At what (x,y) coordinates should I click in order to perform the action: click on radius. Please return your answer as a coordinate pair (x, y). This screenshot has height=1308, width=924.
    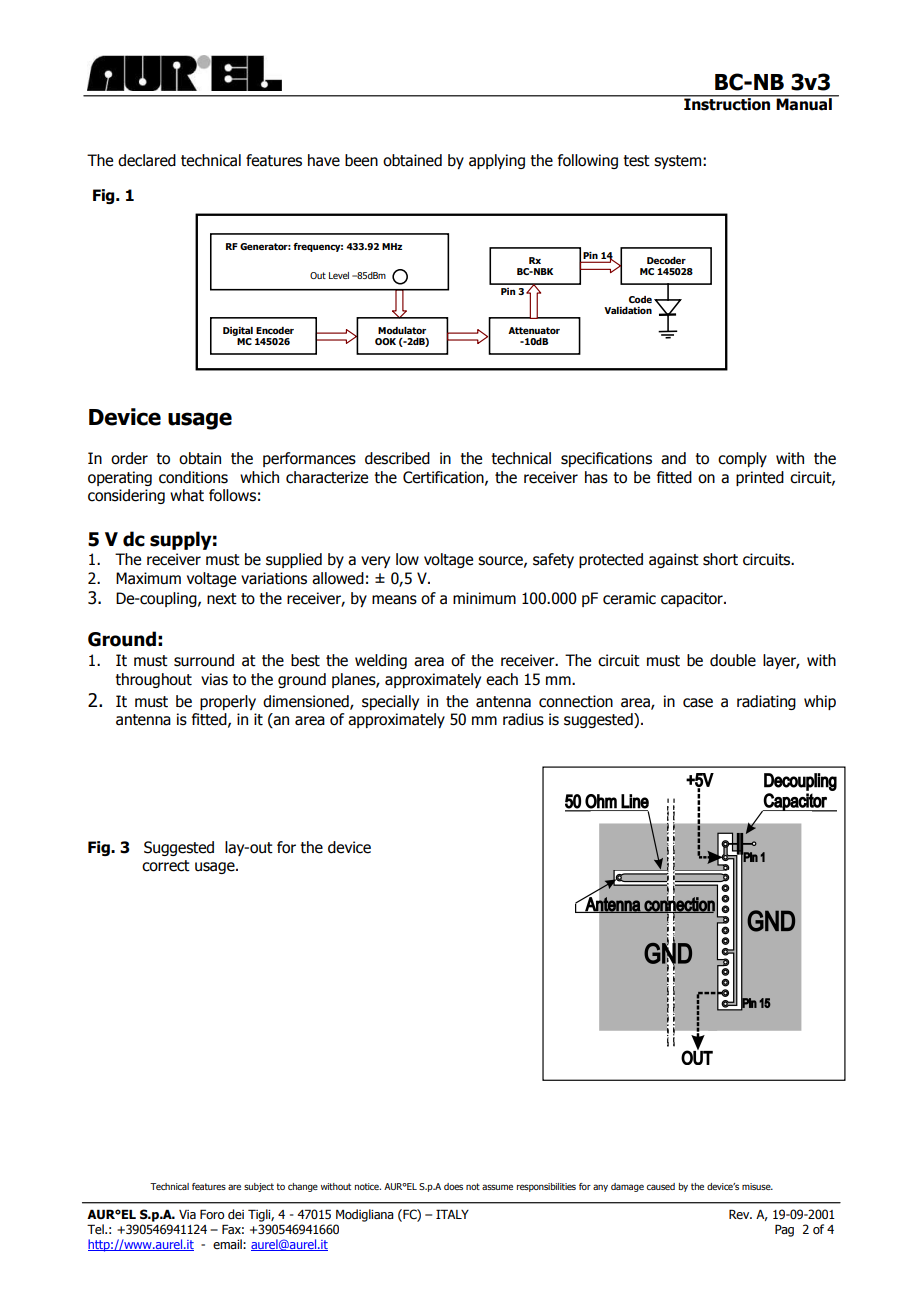
    Looking at the image, I should click on (523, 719).
